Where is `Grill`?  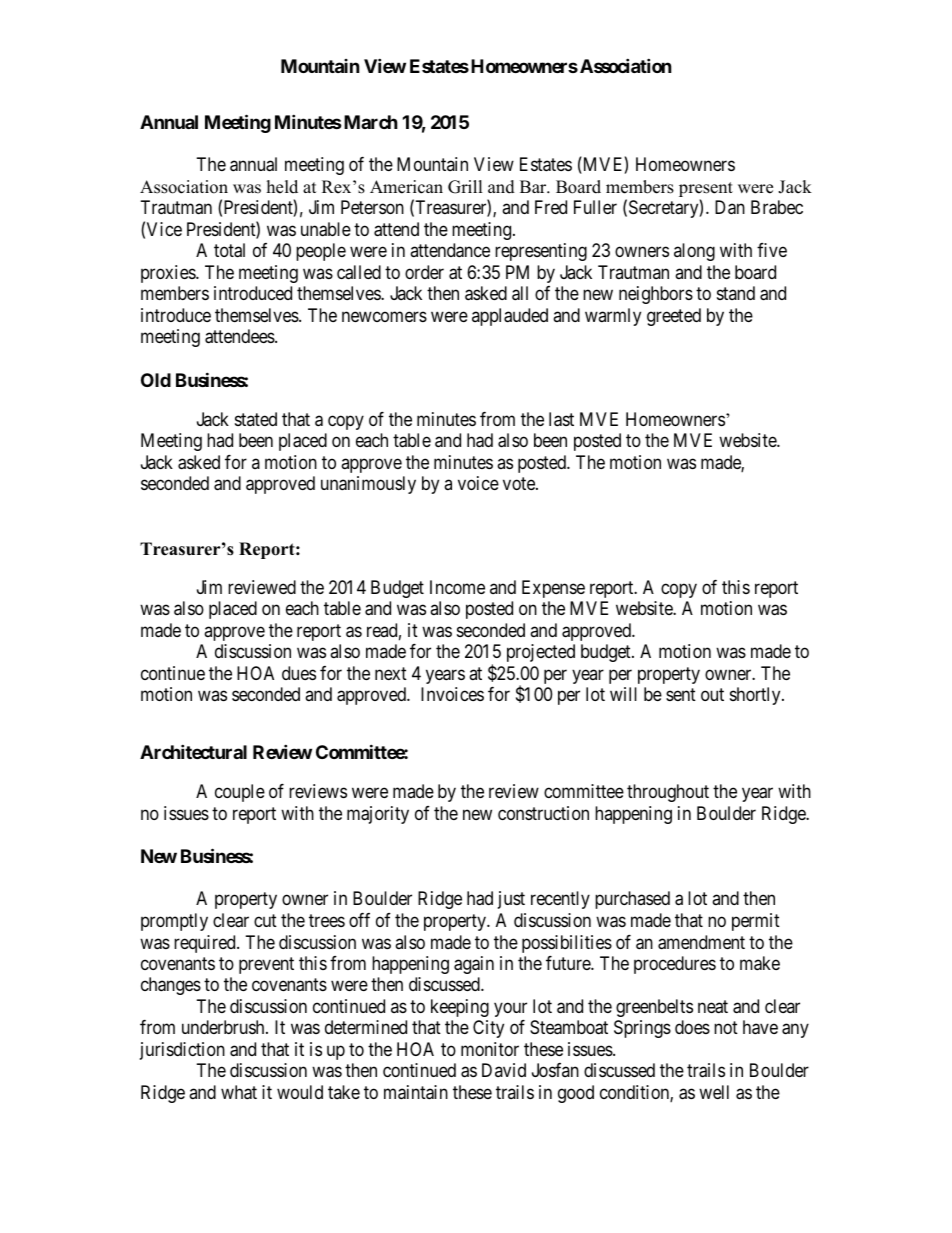
Grill is located at coordinates (465, 187).
